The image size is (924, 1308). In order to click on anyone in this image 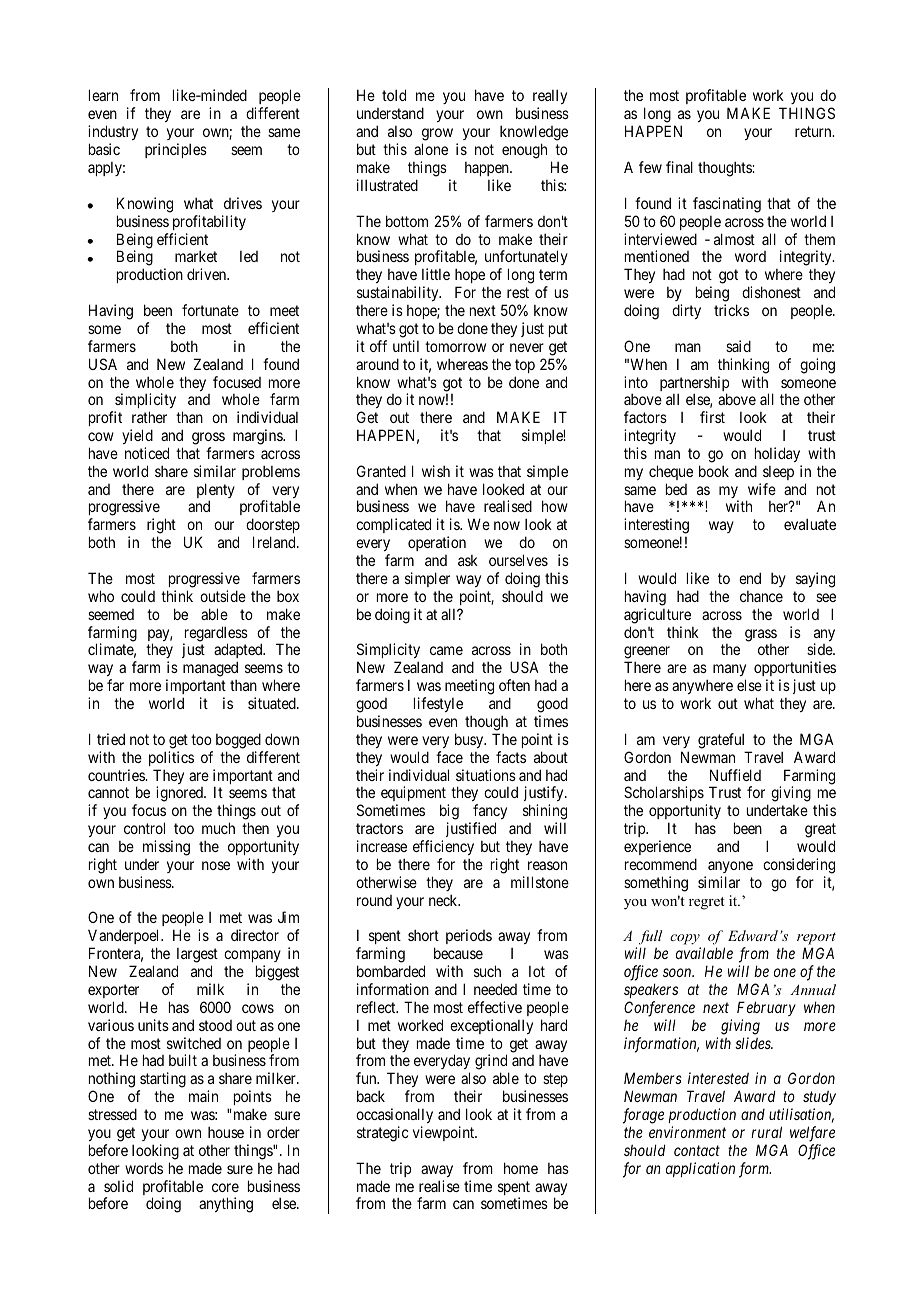, I will do `click(730, 867)`.
